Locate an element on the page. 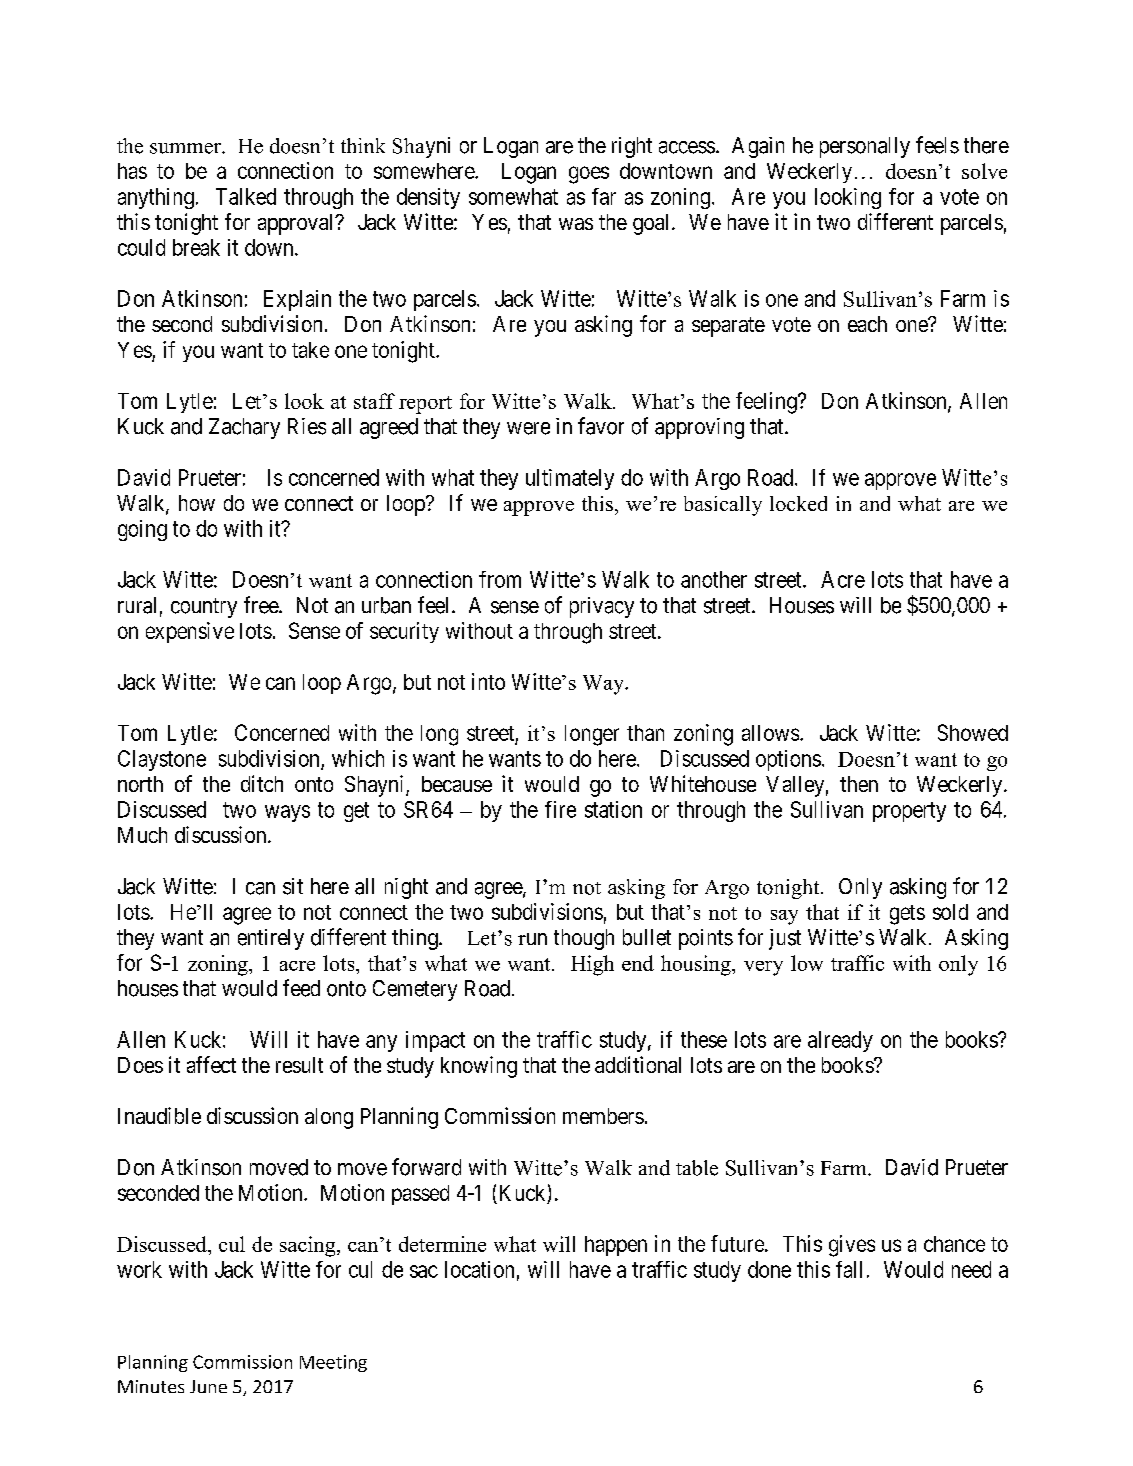 The width and height of the document is (1133, 1466). gets is located at coordinates (907, 915).
